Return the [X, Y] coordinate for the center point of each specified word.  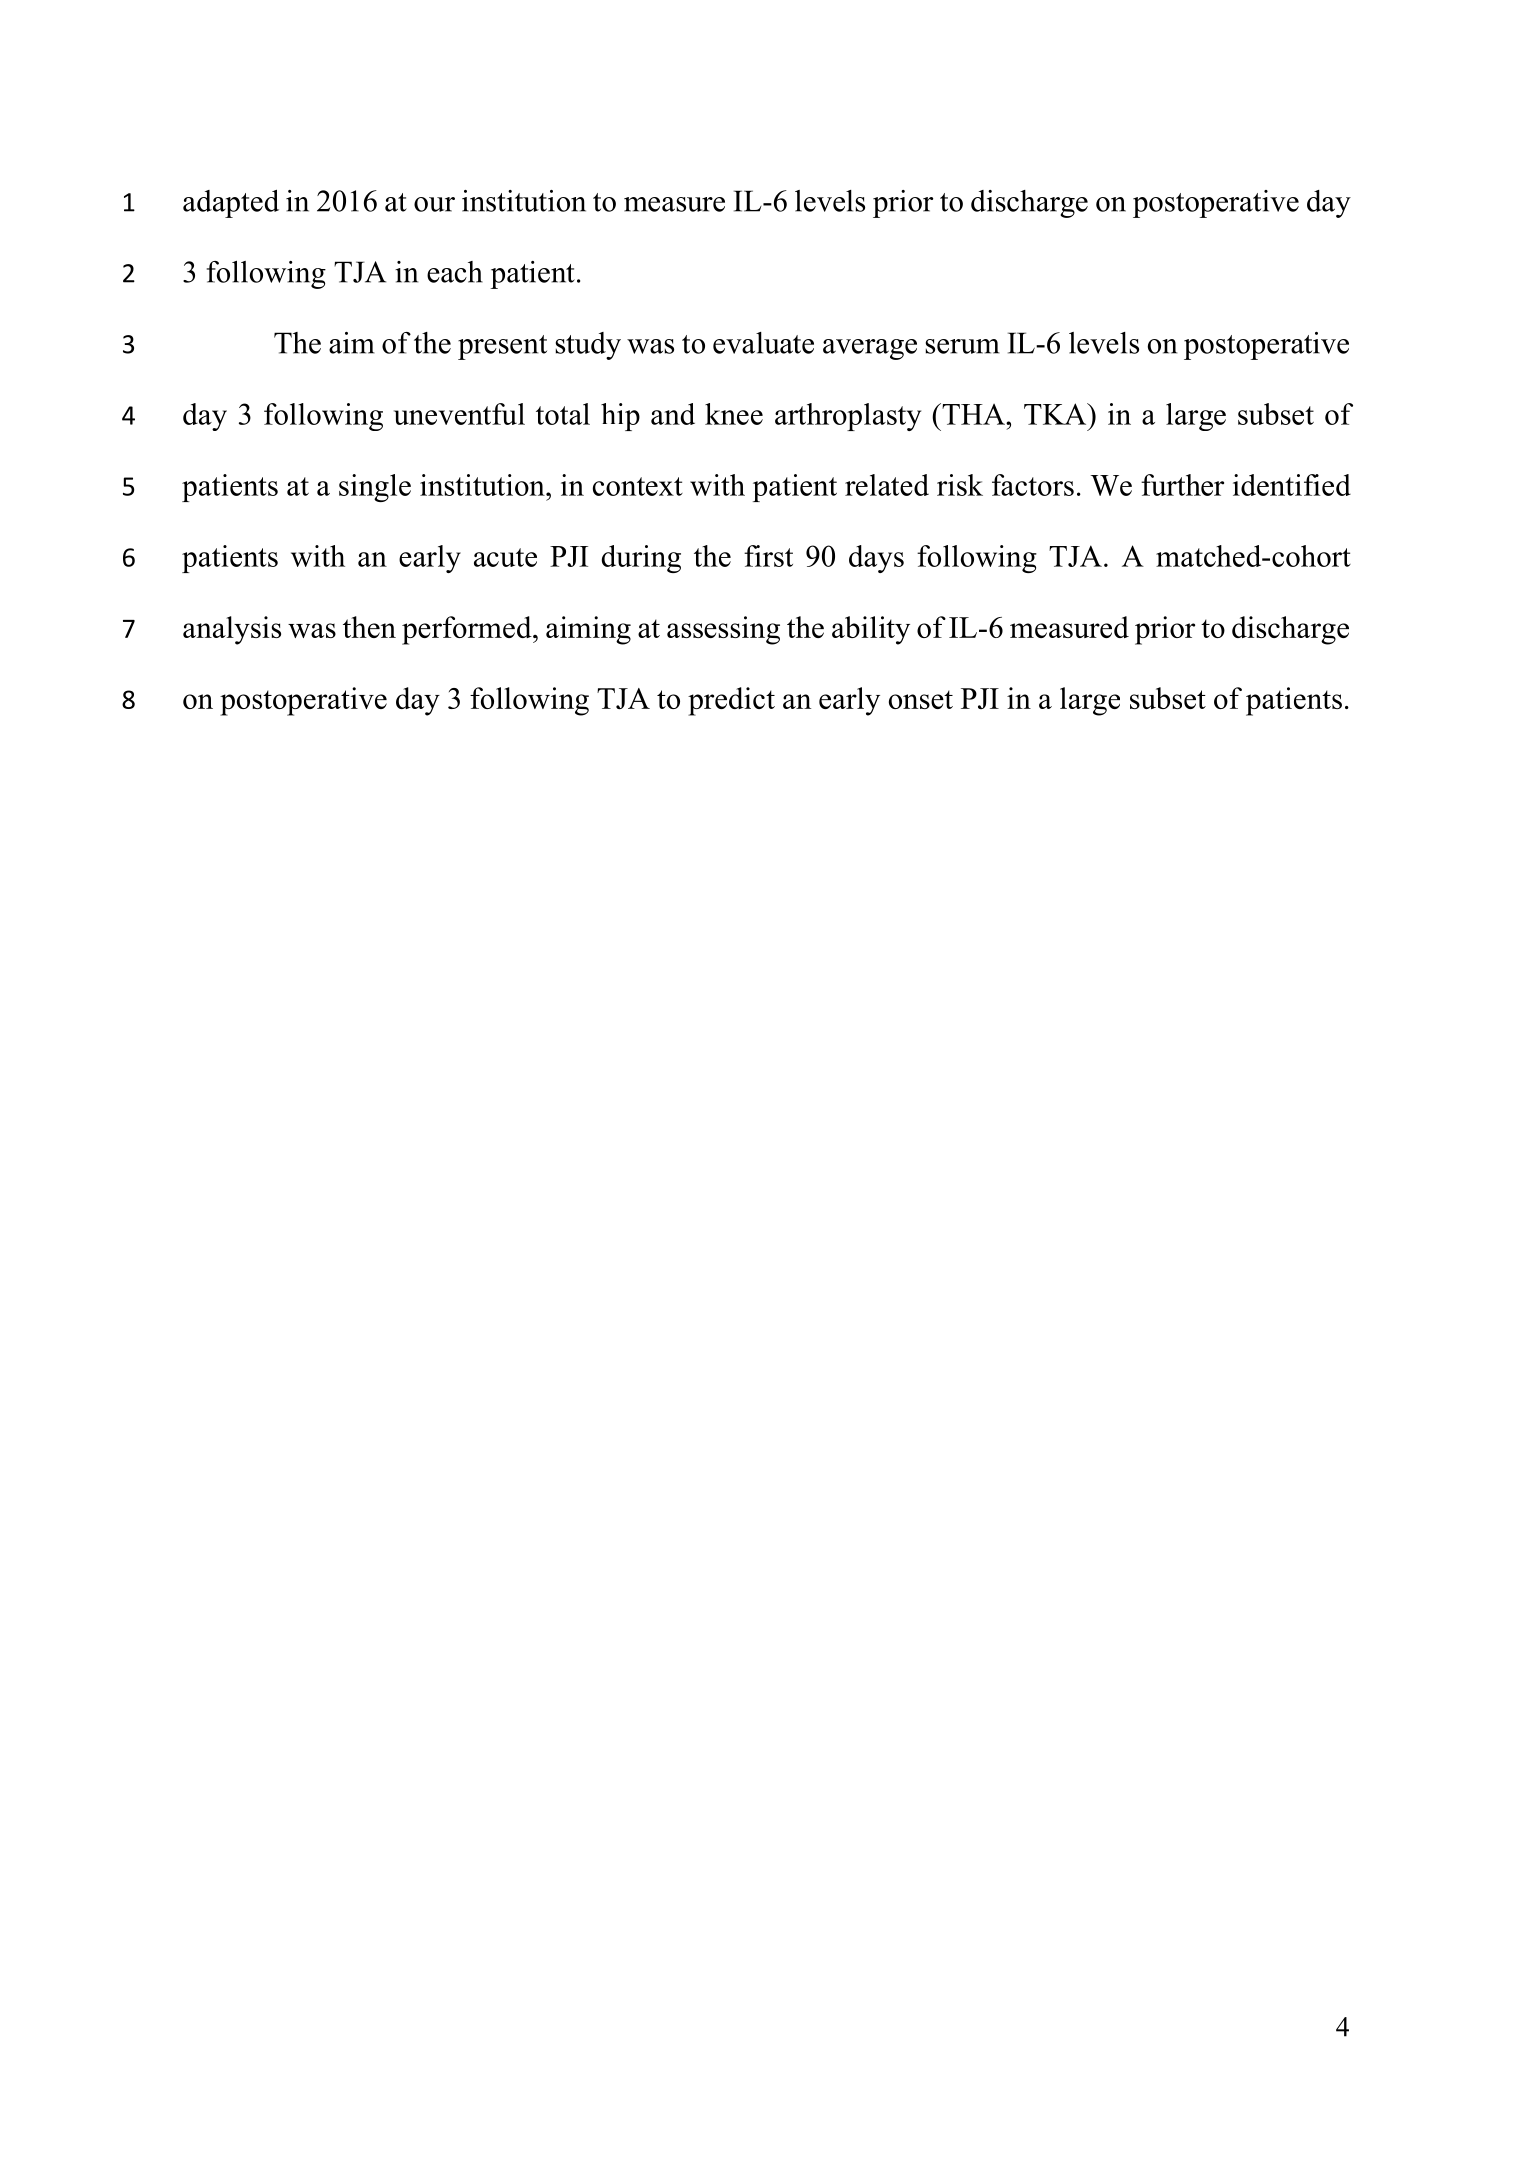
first [768, 556]
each [455, 272]
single [375, 488]
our [434, 204]
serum [963, 346]
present [502, 347]
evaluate [763, 343]
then [369, 627]
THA [973, 414]
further [1182, 485]
